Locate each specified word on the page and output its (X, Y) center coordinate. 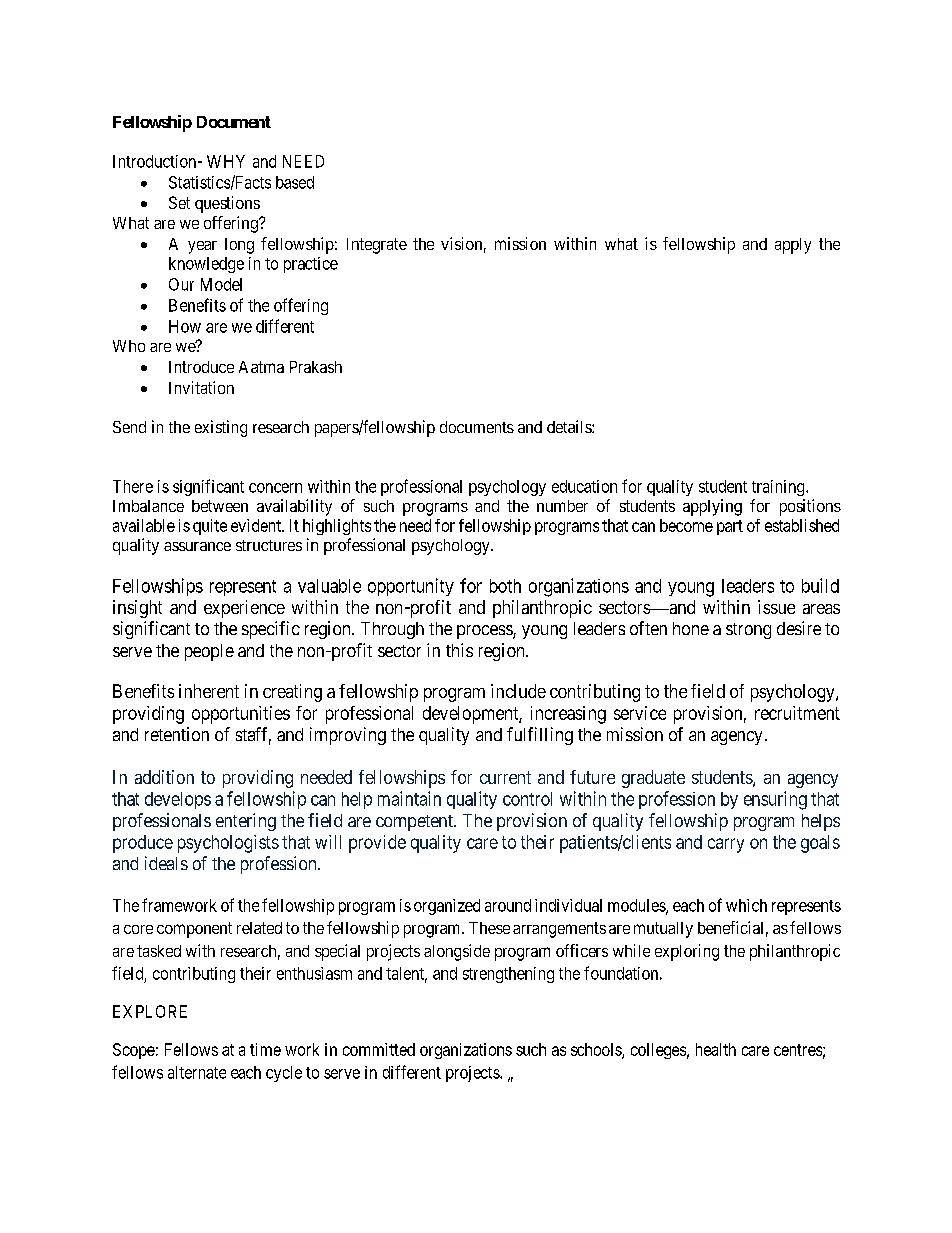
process (485, 632)
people (209, 652)
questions (227, 204)
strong (748, 631)
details (570, 426)
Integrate (377, 246)
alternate (197, 1072)
